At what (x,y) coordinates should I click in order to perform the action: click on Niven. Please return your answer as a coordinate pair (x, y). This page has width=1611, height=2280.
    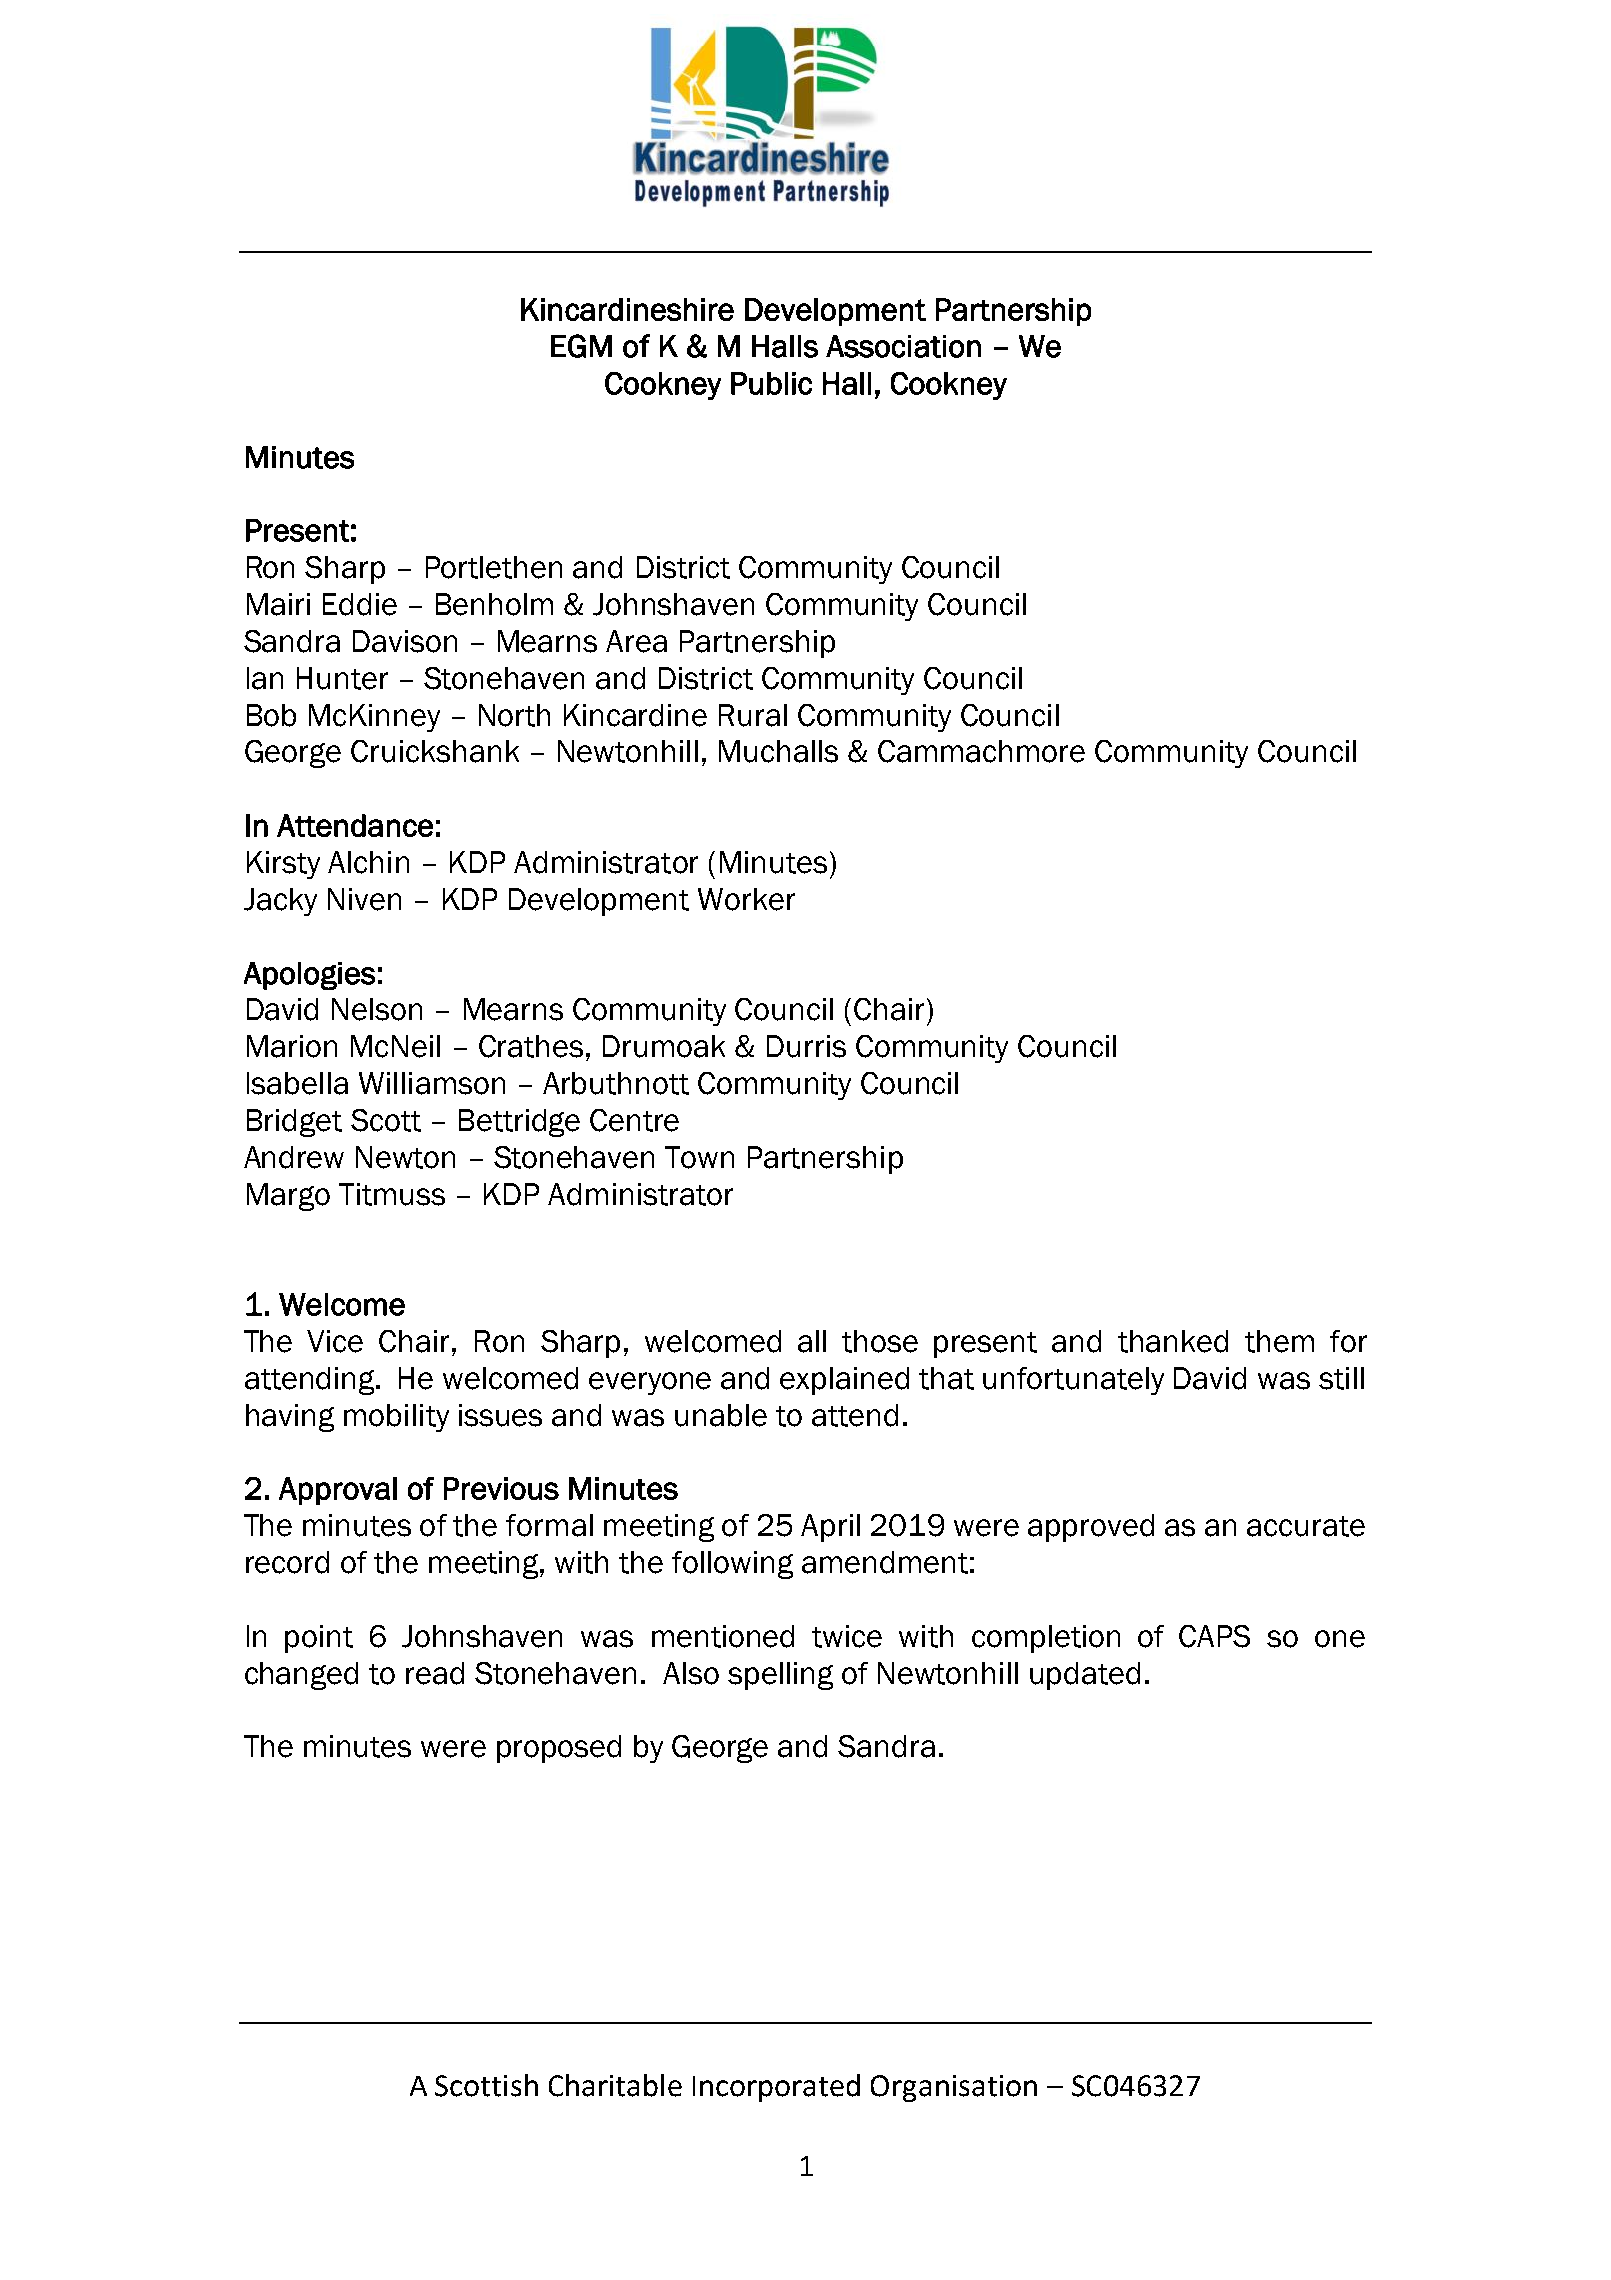
    Looking at the image, I should click on (364, 899).
